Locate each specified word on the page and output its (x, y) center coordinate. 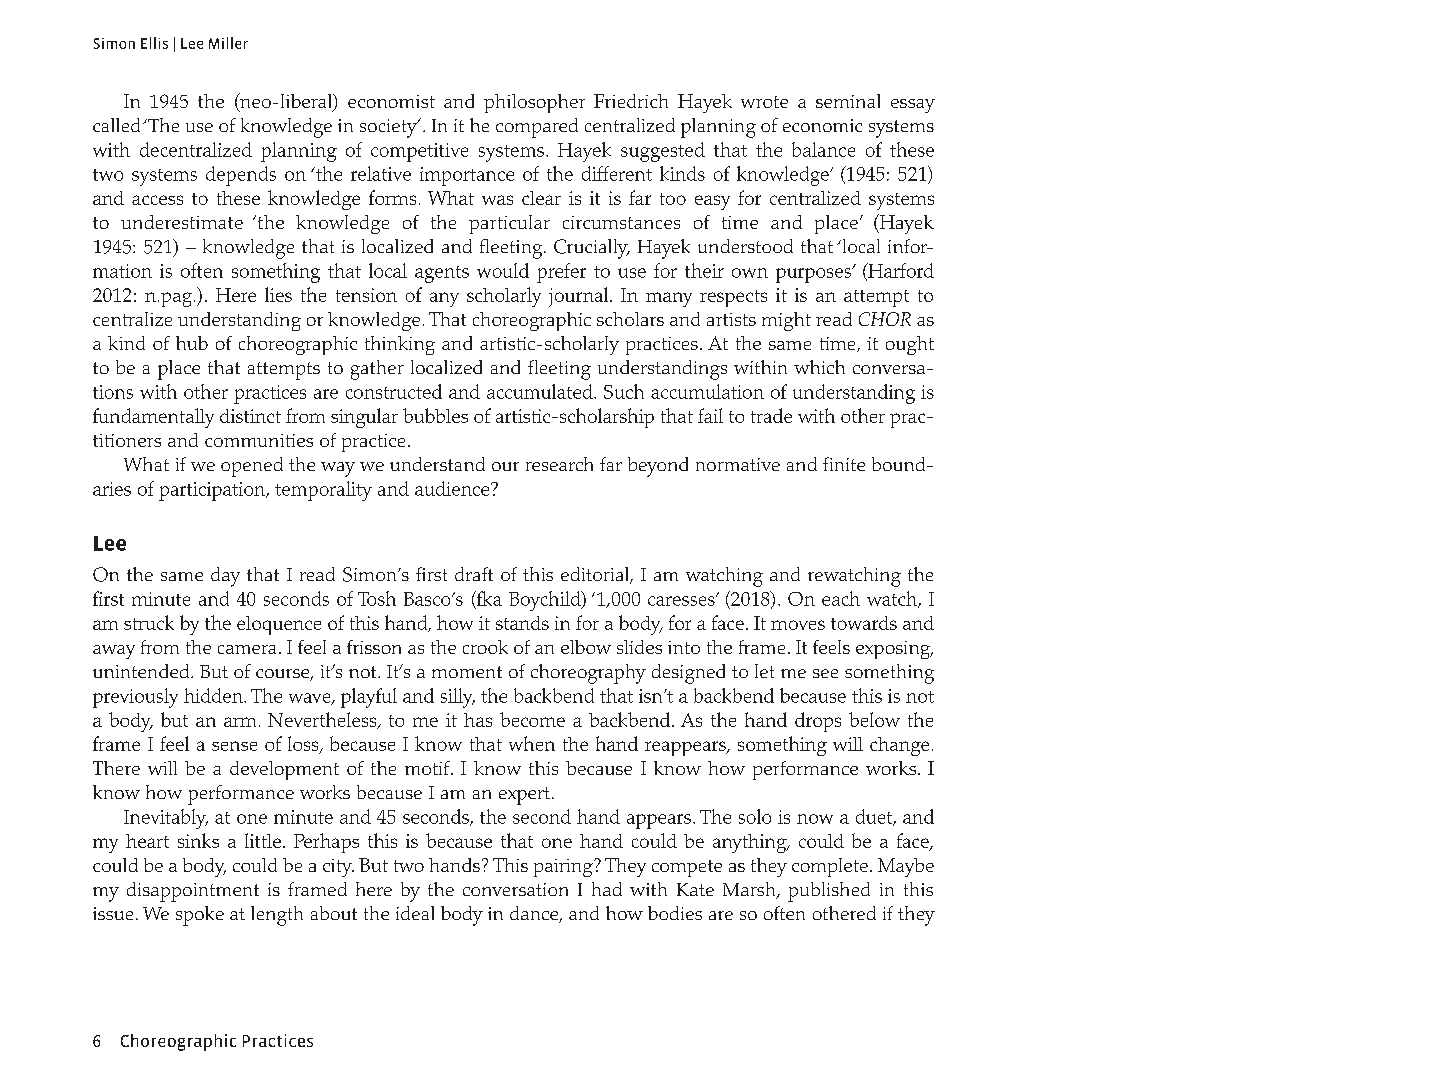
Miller (228, 43)
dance (535, 914)
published (829, 892)
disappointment (193, 892)
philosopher (534, 103)
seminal (848, 101)
